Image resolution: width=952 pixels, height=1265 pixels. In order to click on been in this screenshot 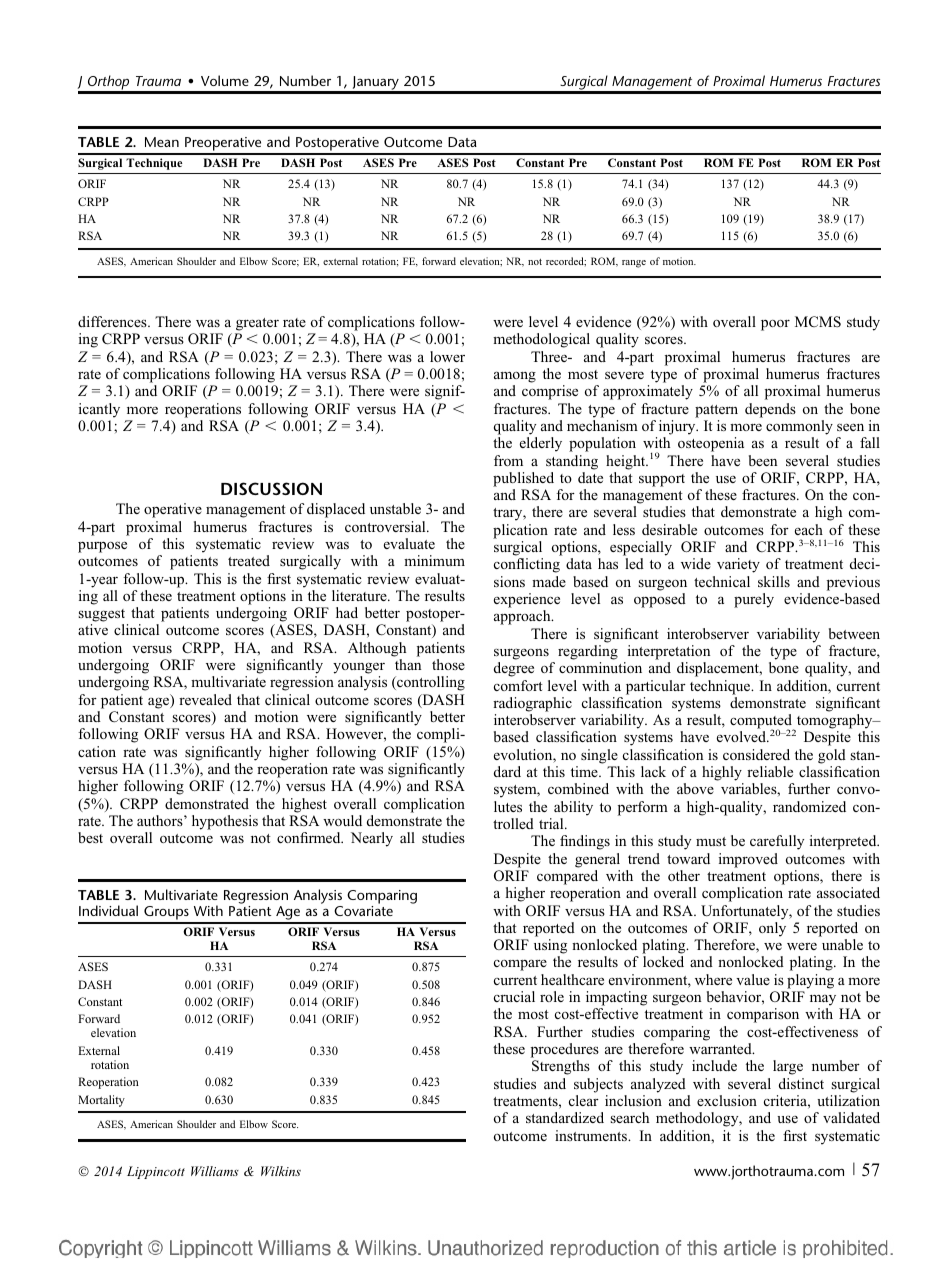, I will do `click(763, 460)`.
